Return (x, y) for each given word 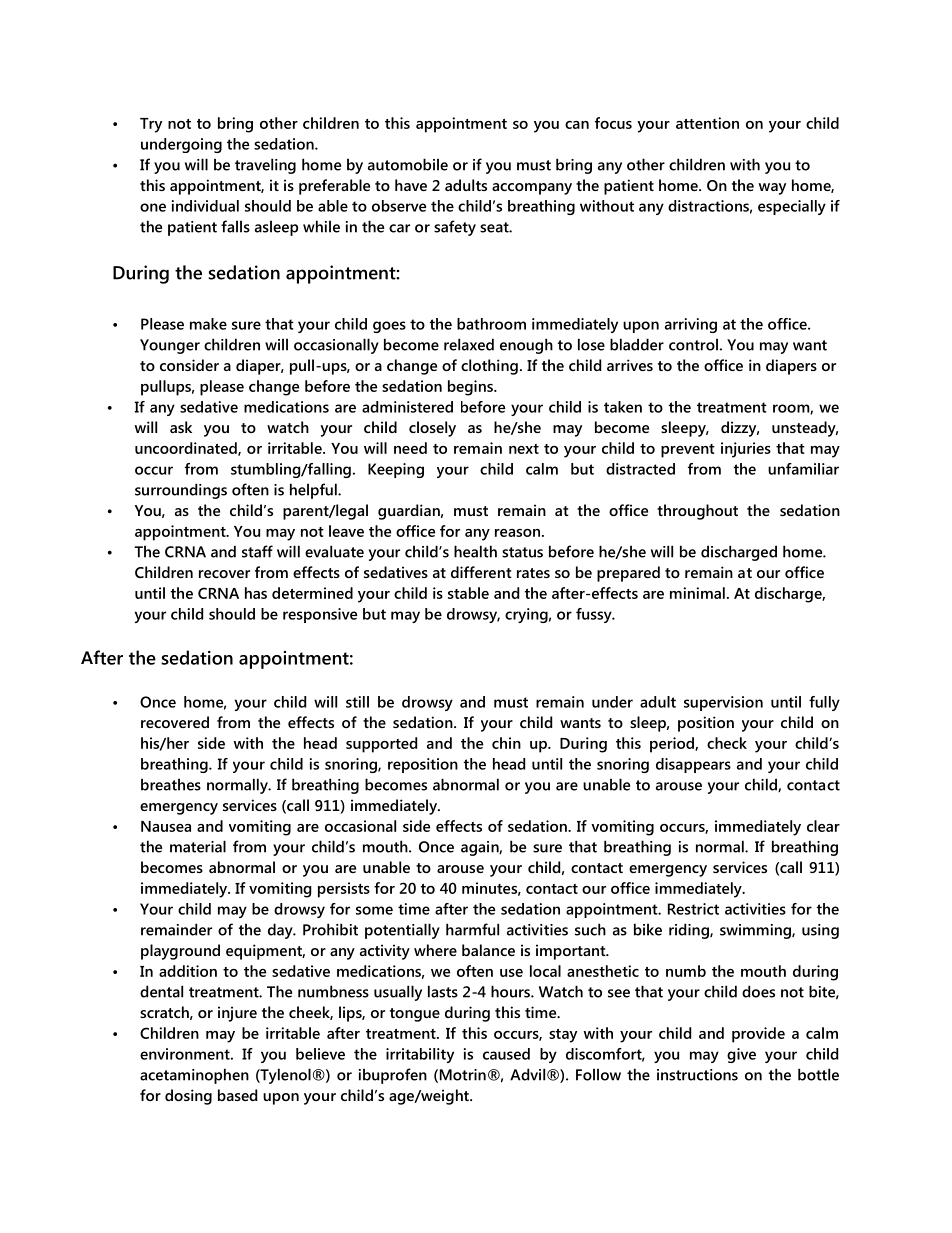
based (237, 1095)
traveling (265, 166)
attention (707, 123)
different (481, 572)
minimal (697, 593)
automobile (408, 164)
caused (506, 1054)
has (256, 593)
